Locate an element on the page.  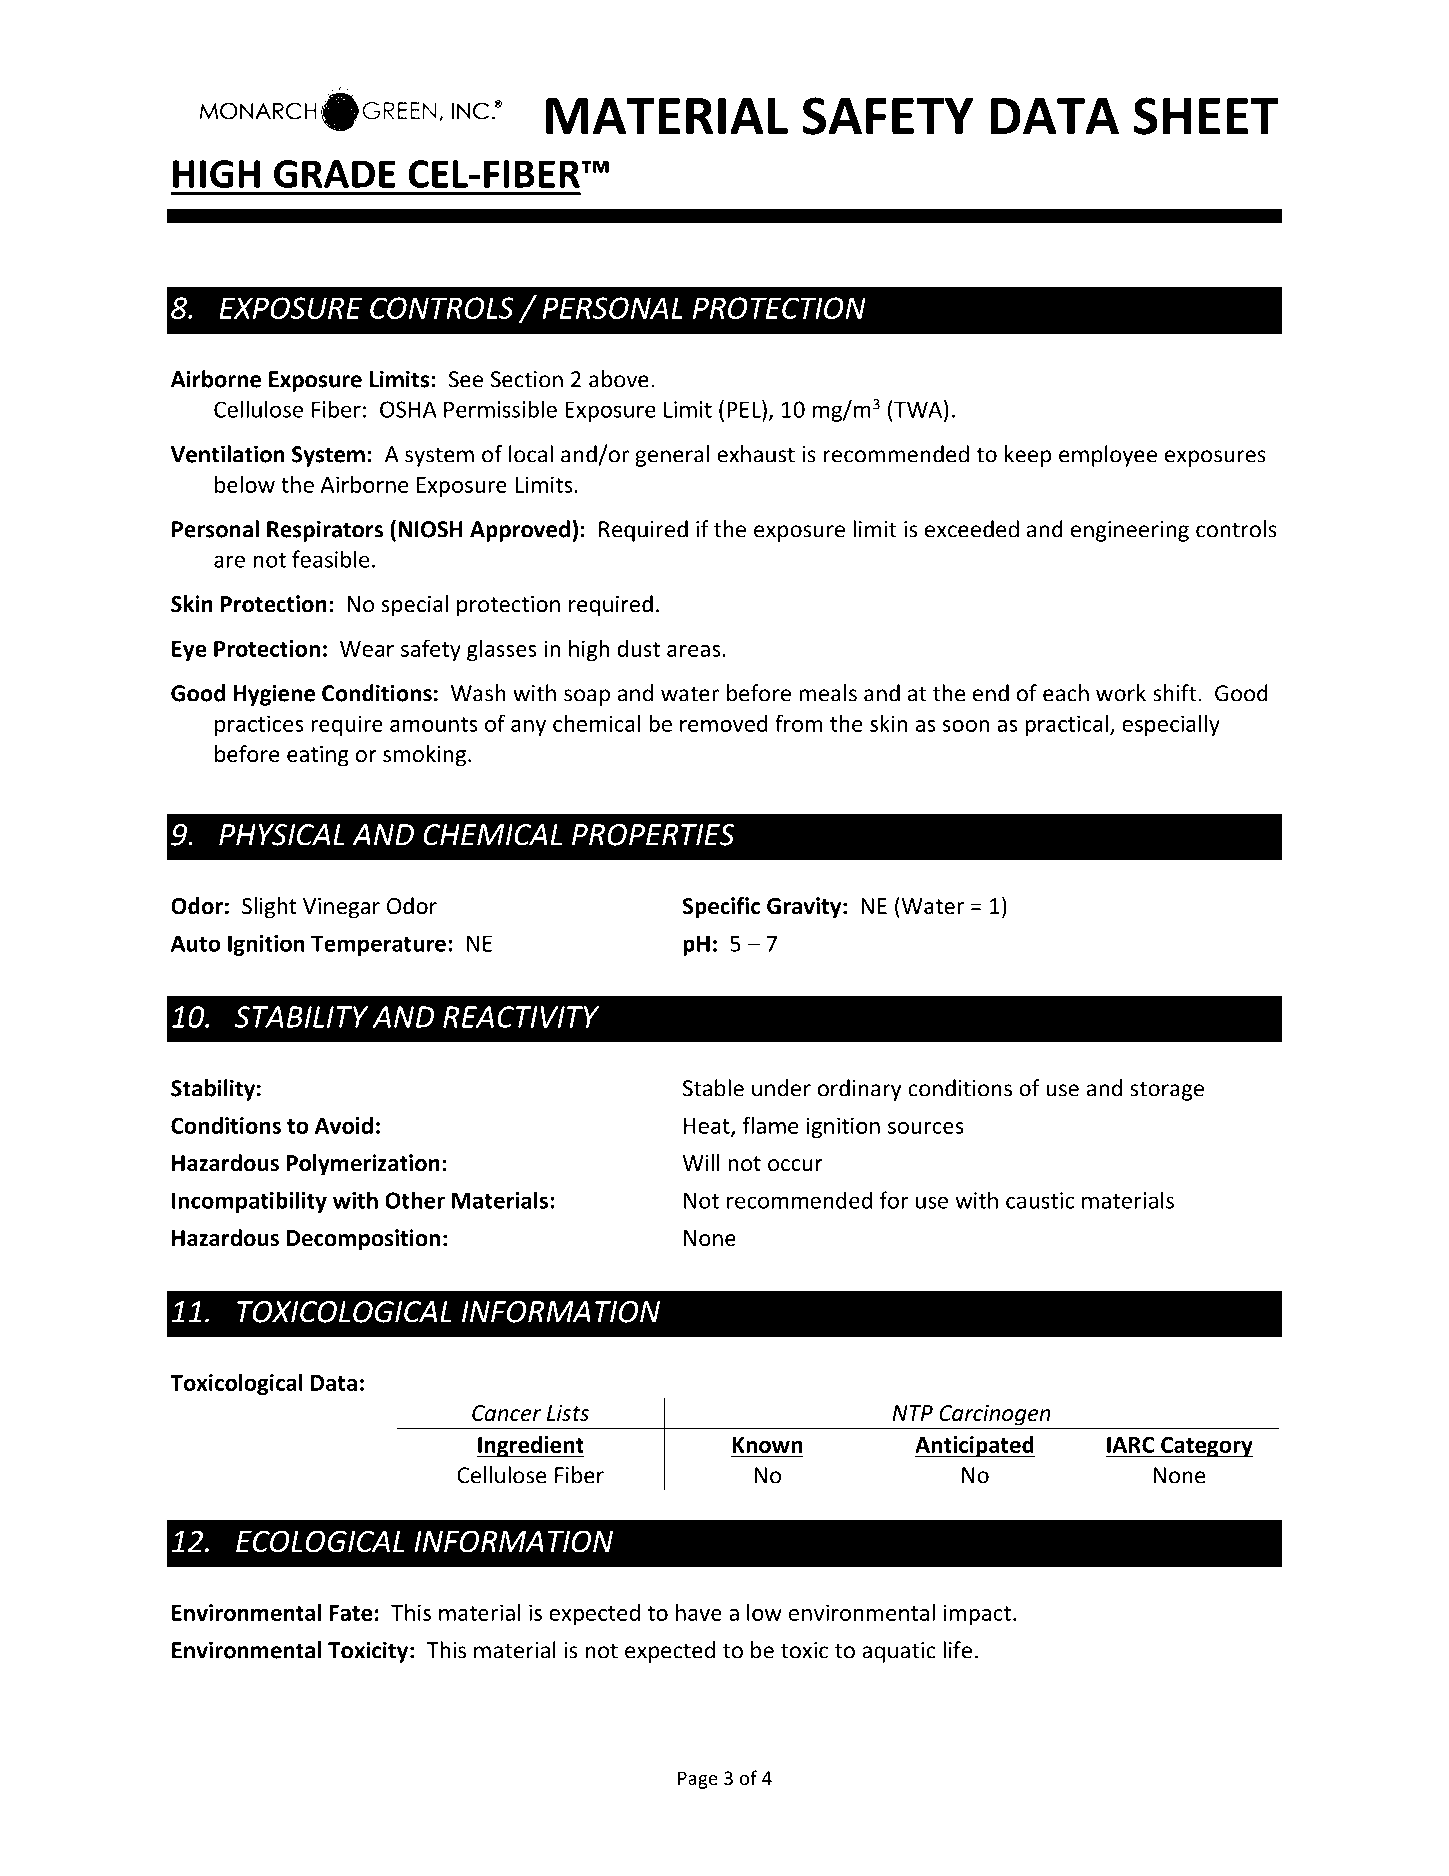
Will is located at coordinates (701, 1162).
